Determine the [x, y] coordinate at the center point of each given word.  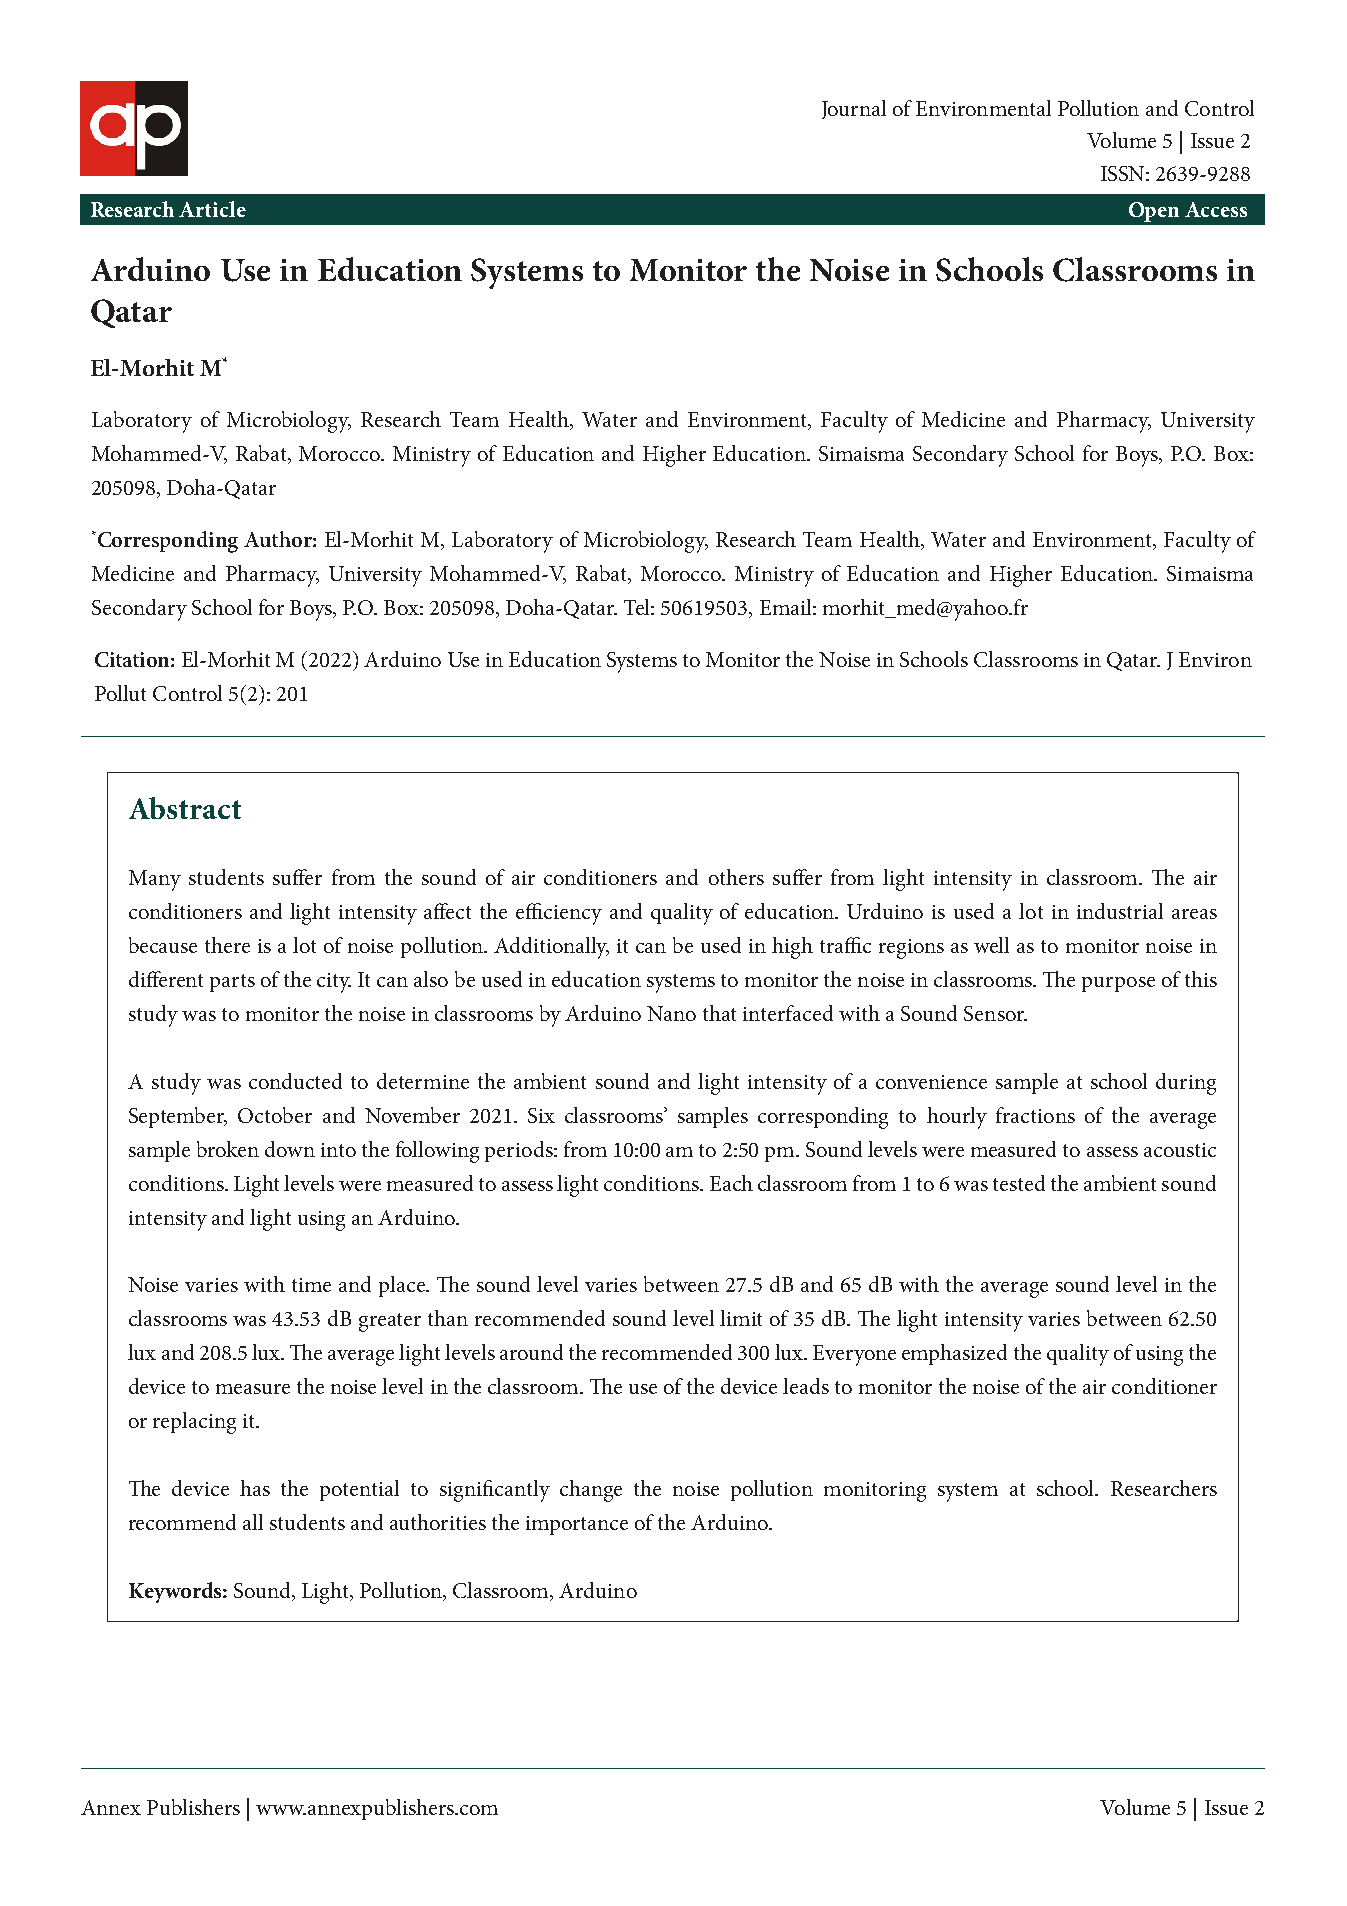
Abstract [185, 808]
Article [212, 209]
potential [359, 1490]
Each [731, 1183]
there [227, 945]
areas [1194, 914]
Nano [671, 1013]
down [290, 1149]
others [736, 877]
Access [1216, 209]
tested [1019, 1183]
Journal [854, 109]
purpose [1118, 984]
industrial [1120, 911]
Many [155, 880]
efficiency [559, 914]
